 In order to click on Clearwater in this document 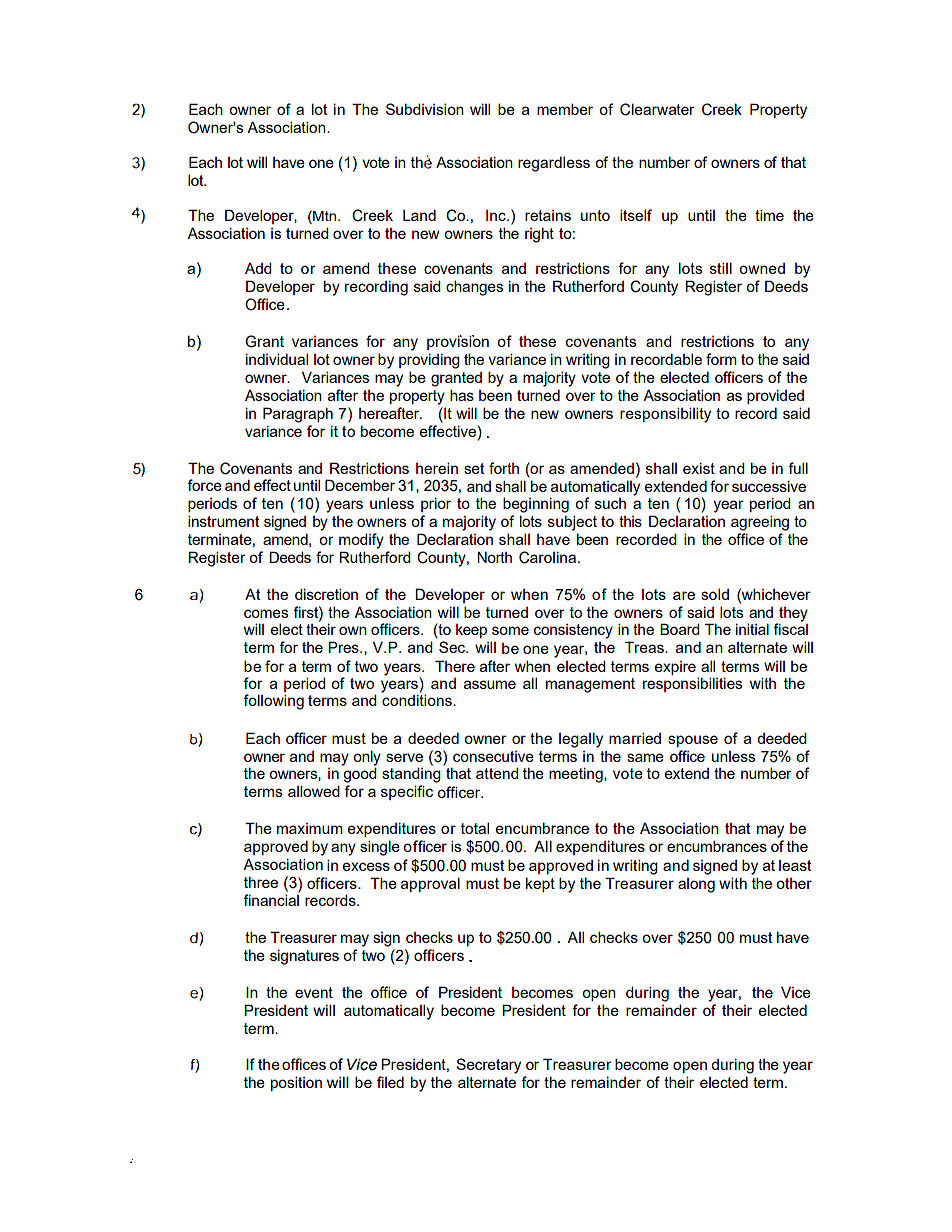, I will do `click(657, 109)`.
